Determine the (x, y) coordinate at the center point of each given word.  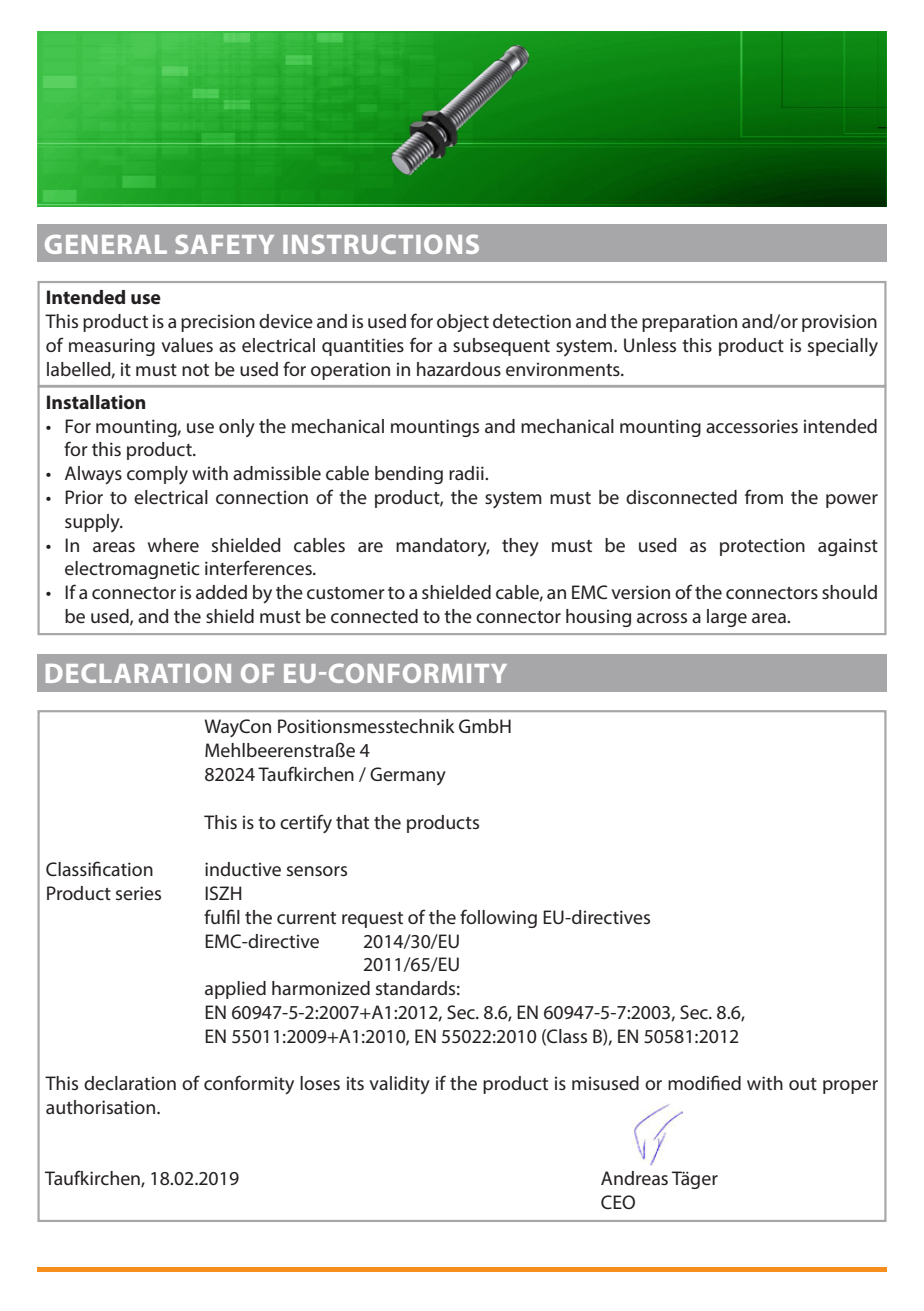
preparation (689, 323)
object (463, 323)
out (803, 1084)
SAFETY (224, 244)
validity (399, 1085)
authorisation (102, 1107)
